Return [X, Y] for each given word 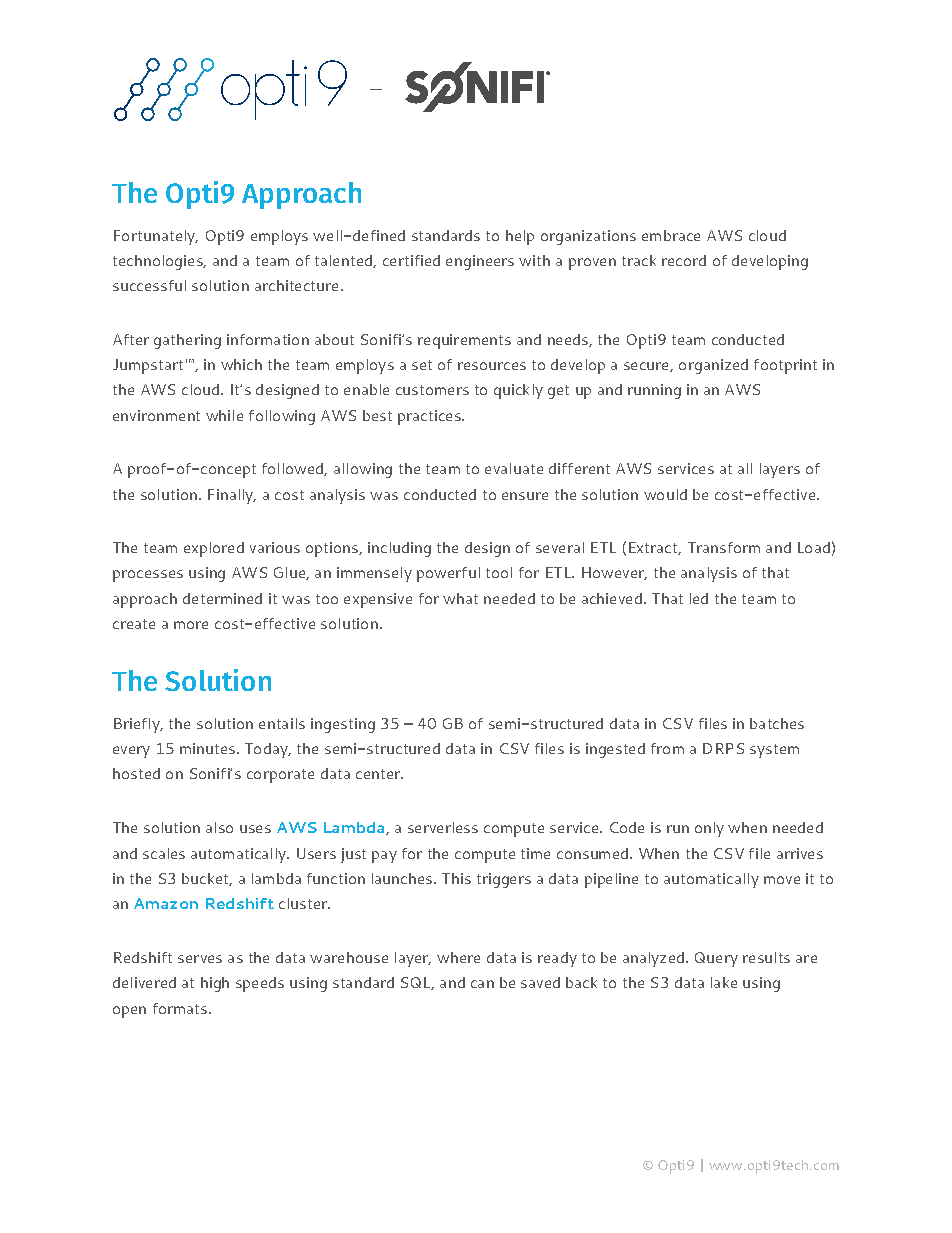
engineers [480, 262]
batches [777, 723]
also [219, 827]
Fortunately [155, 237]
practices [430, 417]
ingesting [343, 725]
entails [282, 723]
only [709, 829]
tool [499, 572]
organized [713, 366]
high [215, 984]
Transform [724, 547]
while [224, 415]
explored [214, 549]
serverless [443, 827]
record [684, 260]
